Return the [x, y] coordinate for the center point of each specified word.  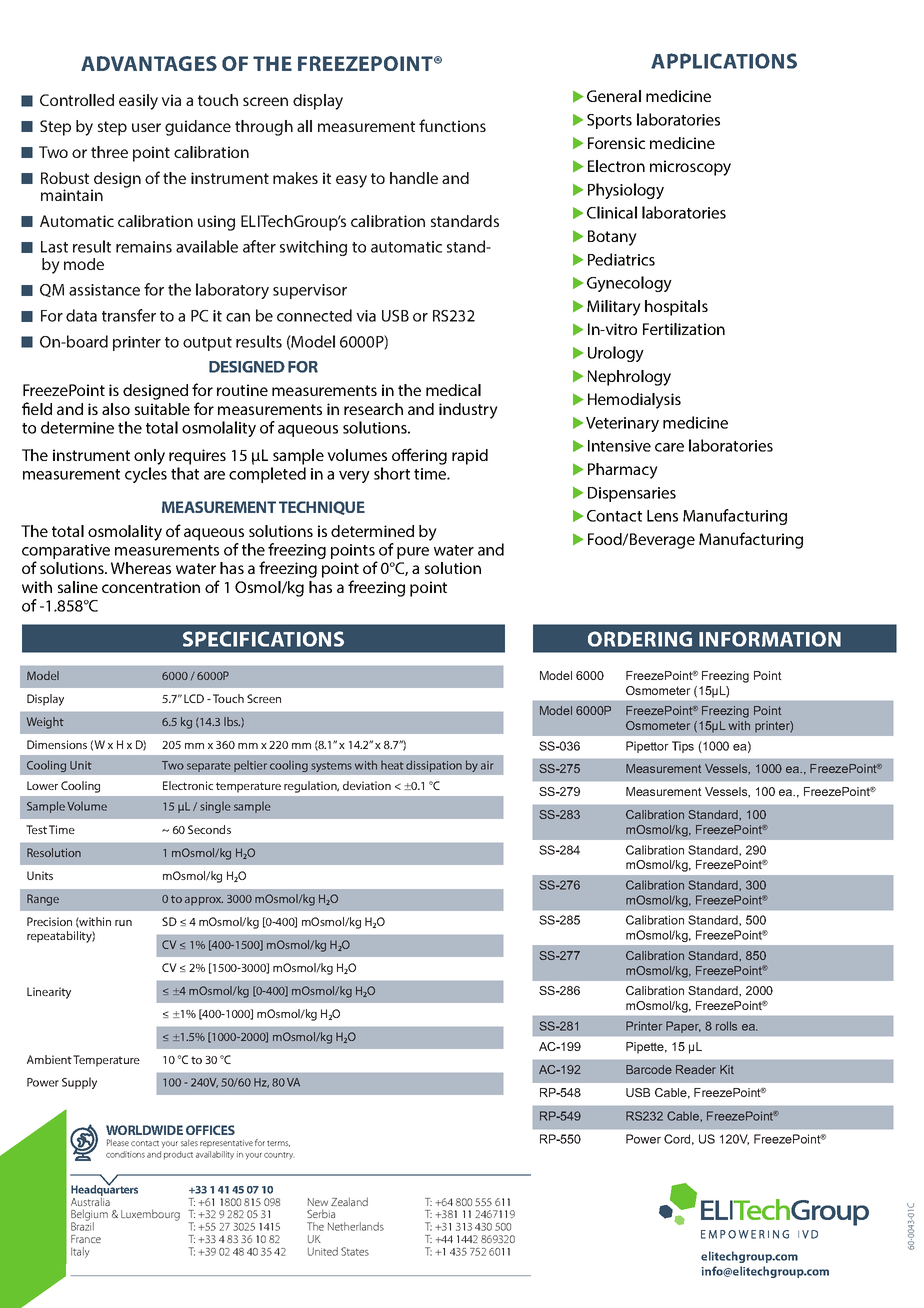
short [392, 473]
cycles [146, 475]
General [614, 96]
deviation [367, 785]
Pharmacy [623, 471]
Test [36, 829]
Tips [683, 747]
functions [452, 125]
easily [138, 102]
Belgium [89, 1216]
